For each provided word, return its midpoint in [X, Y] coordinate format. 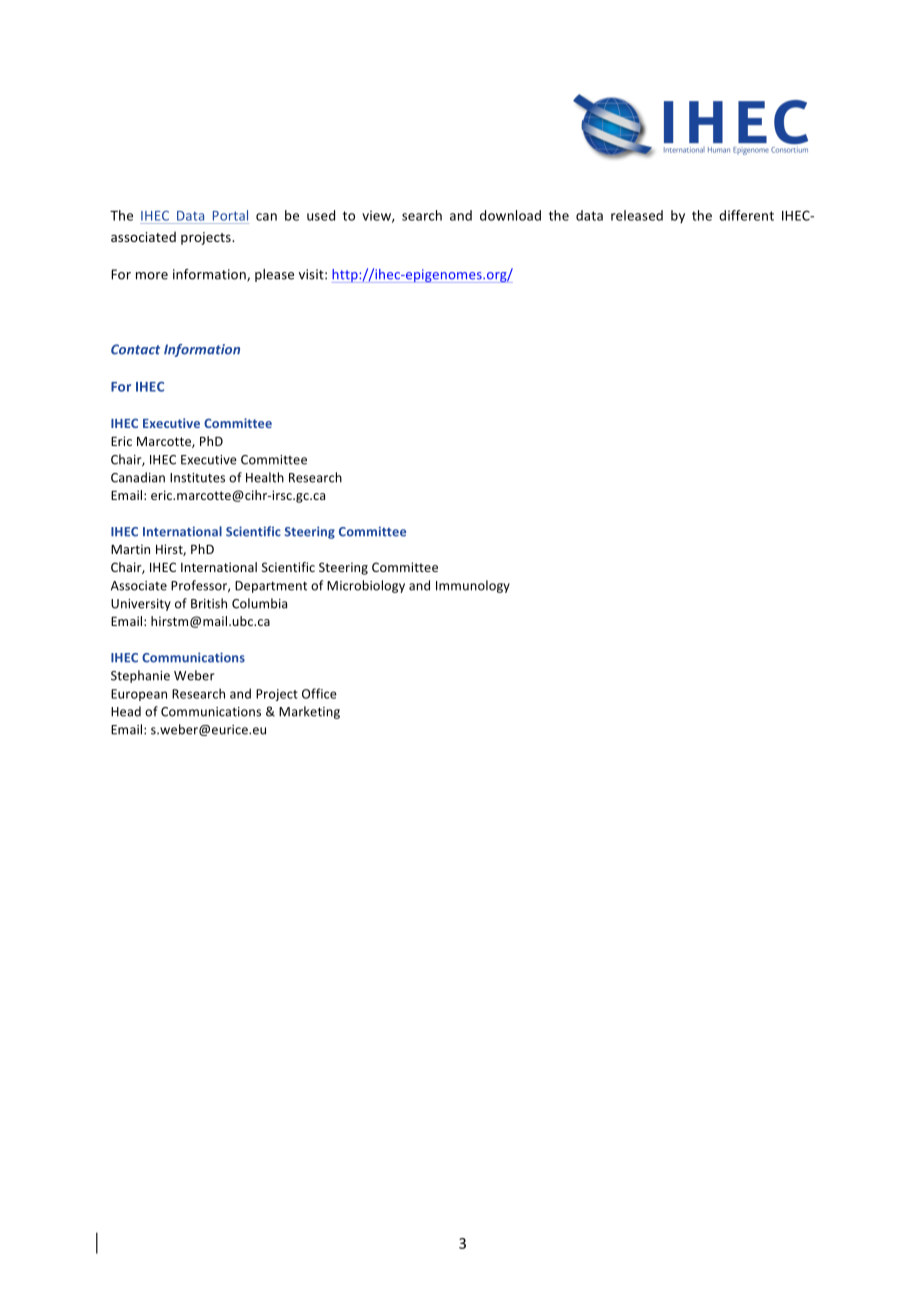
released [637, 215]
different [746, 215]
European [139, 695]
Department [271, 587]
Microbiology [366, 586]
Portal [230, 215]
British [209, 603]
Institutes [197, 478]
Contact [135, 349]
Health [265, 477]
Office [319, 693]
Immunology [473, 586]
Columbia [259, 603]
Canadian [138, 477]
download [510, 215]
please [274, 275]
